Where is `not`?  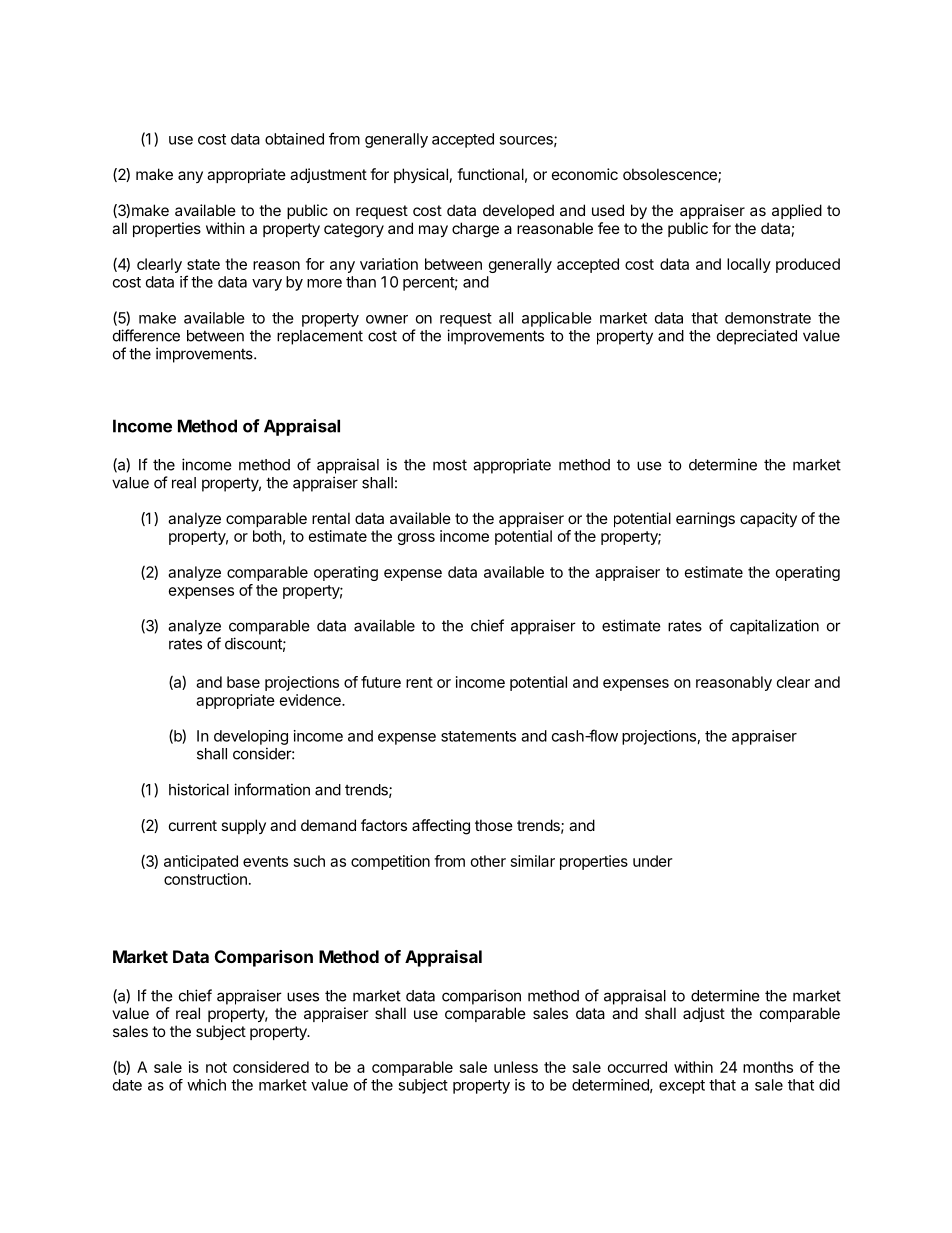 not is located at coordinates (216, 1067).
